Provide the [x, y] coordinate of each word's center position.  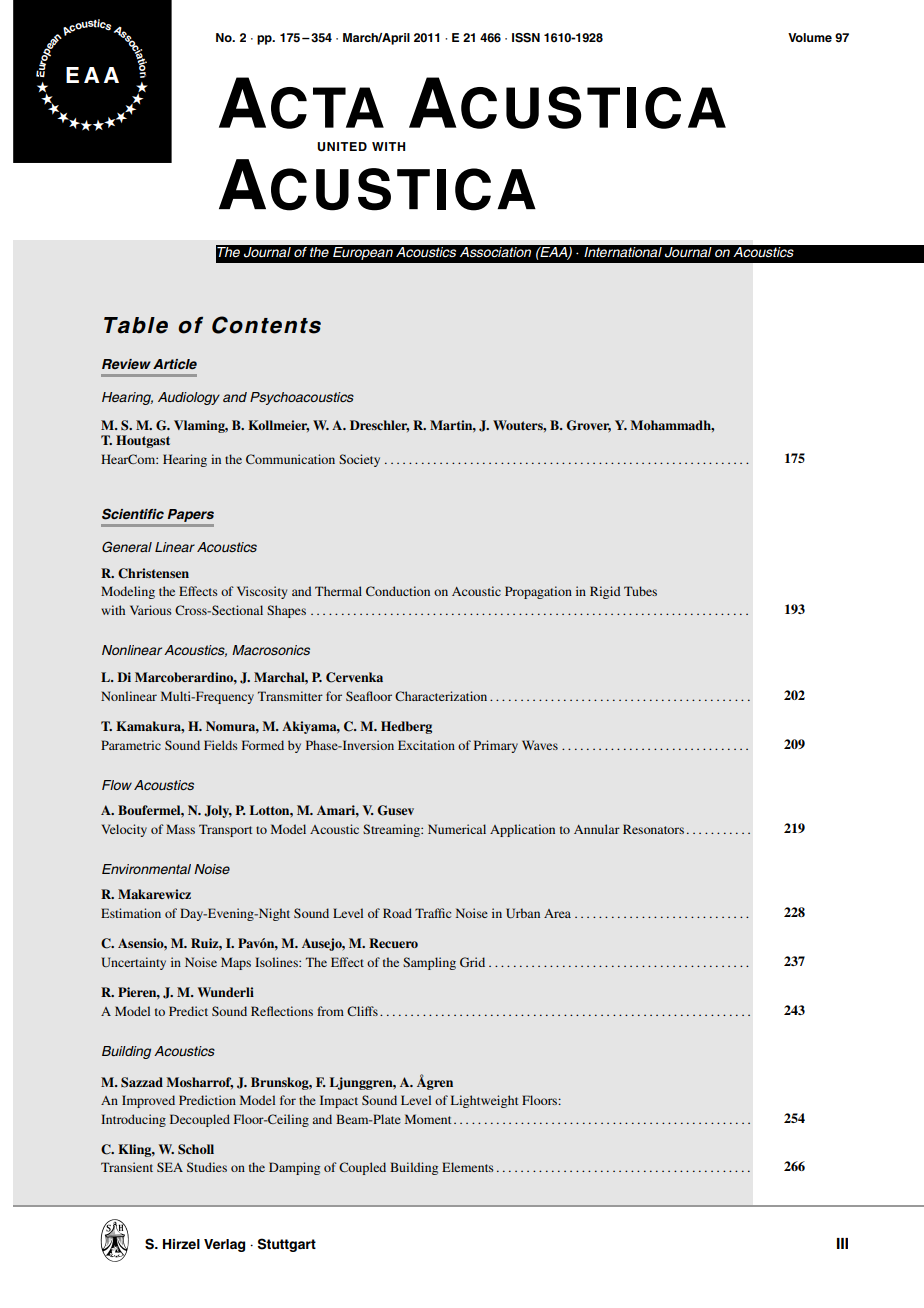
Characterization [441, 696]
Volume [810, 37]
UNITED [342, 147]
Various [151, 610]
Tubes [640, 591]
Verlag [224, 1245]
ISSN [526, 38]
